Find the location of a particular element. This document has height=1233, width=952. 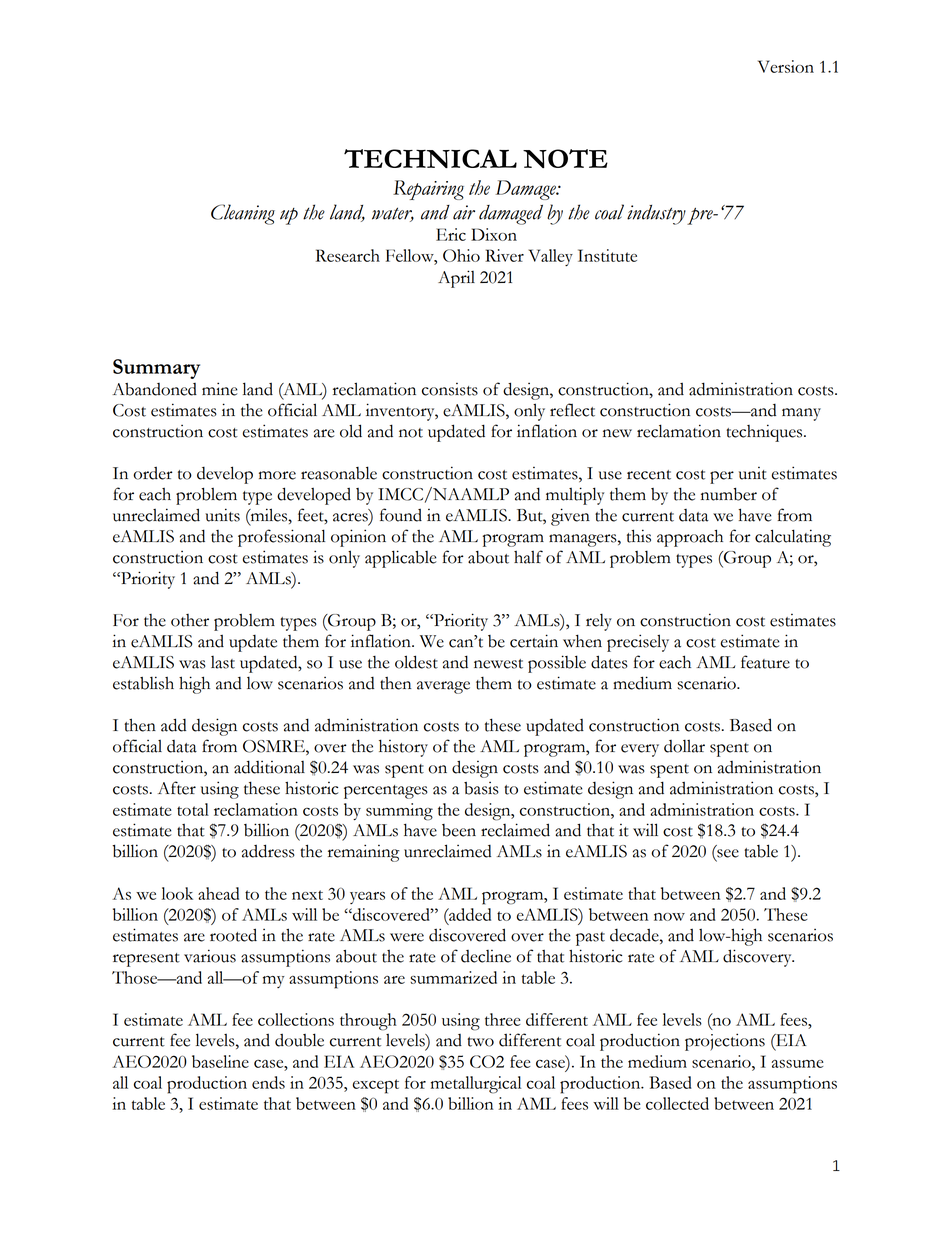

other is located at coordinates (190, 620).
